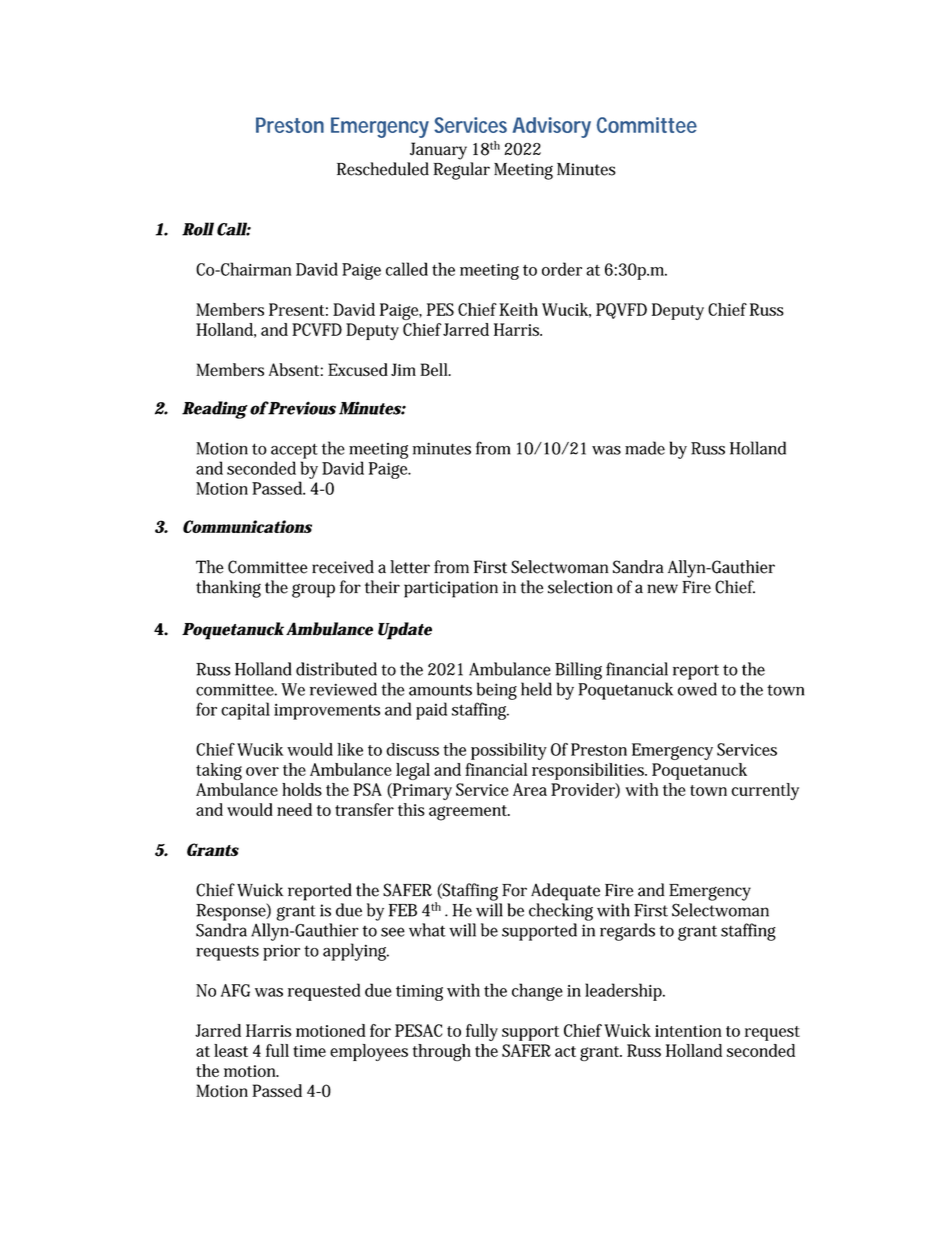 The height and width of the screenshot is (1233, 952). What do you see at coordinates (245, 711) in the screenshot?
I see `capital` at bounding box center [245, 711].
